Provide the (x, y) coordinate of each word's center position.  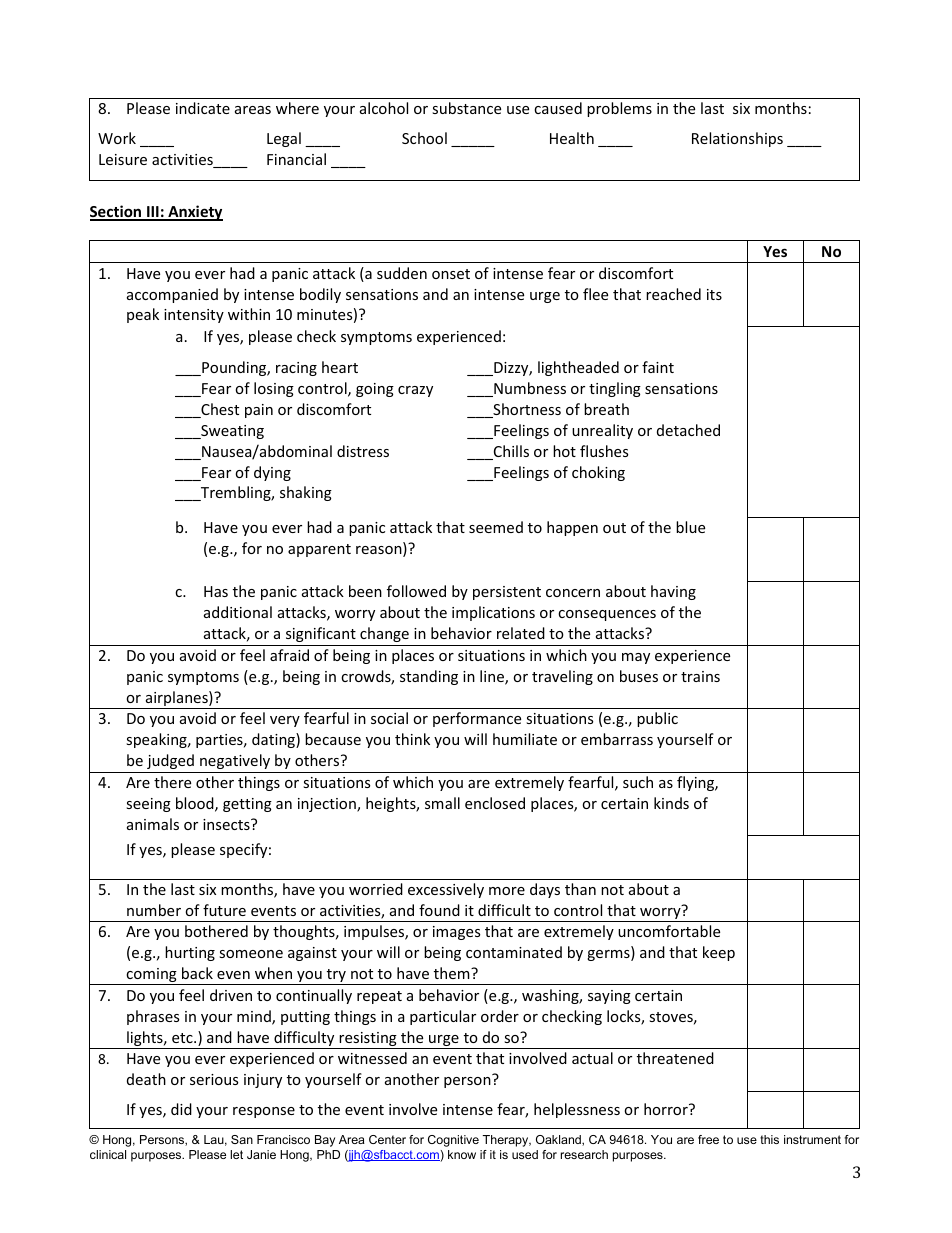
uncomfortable (669, 931)
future (224, 910)
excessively (446, 890)
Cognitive (453, 1141)
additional (238, 612)
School (424, 138)
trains (700, 676)
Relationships (737, 139)
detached (688, 430)
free (708, 1139)
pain (259, 411)
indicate (203, 108)
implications (493, 613)
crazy (415, 391)
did (181, 1109)
